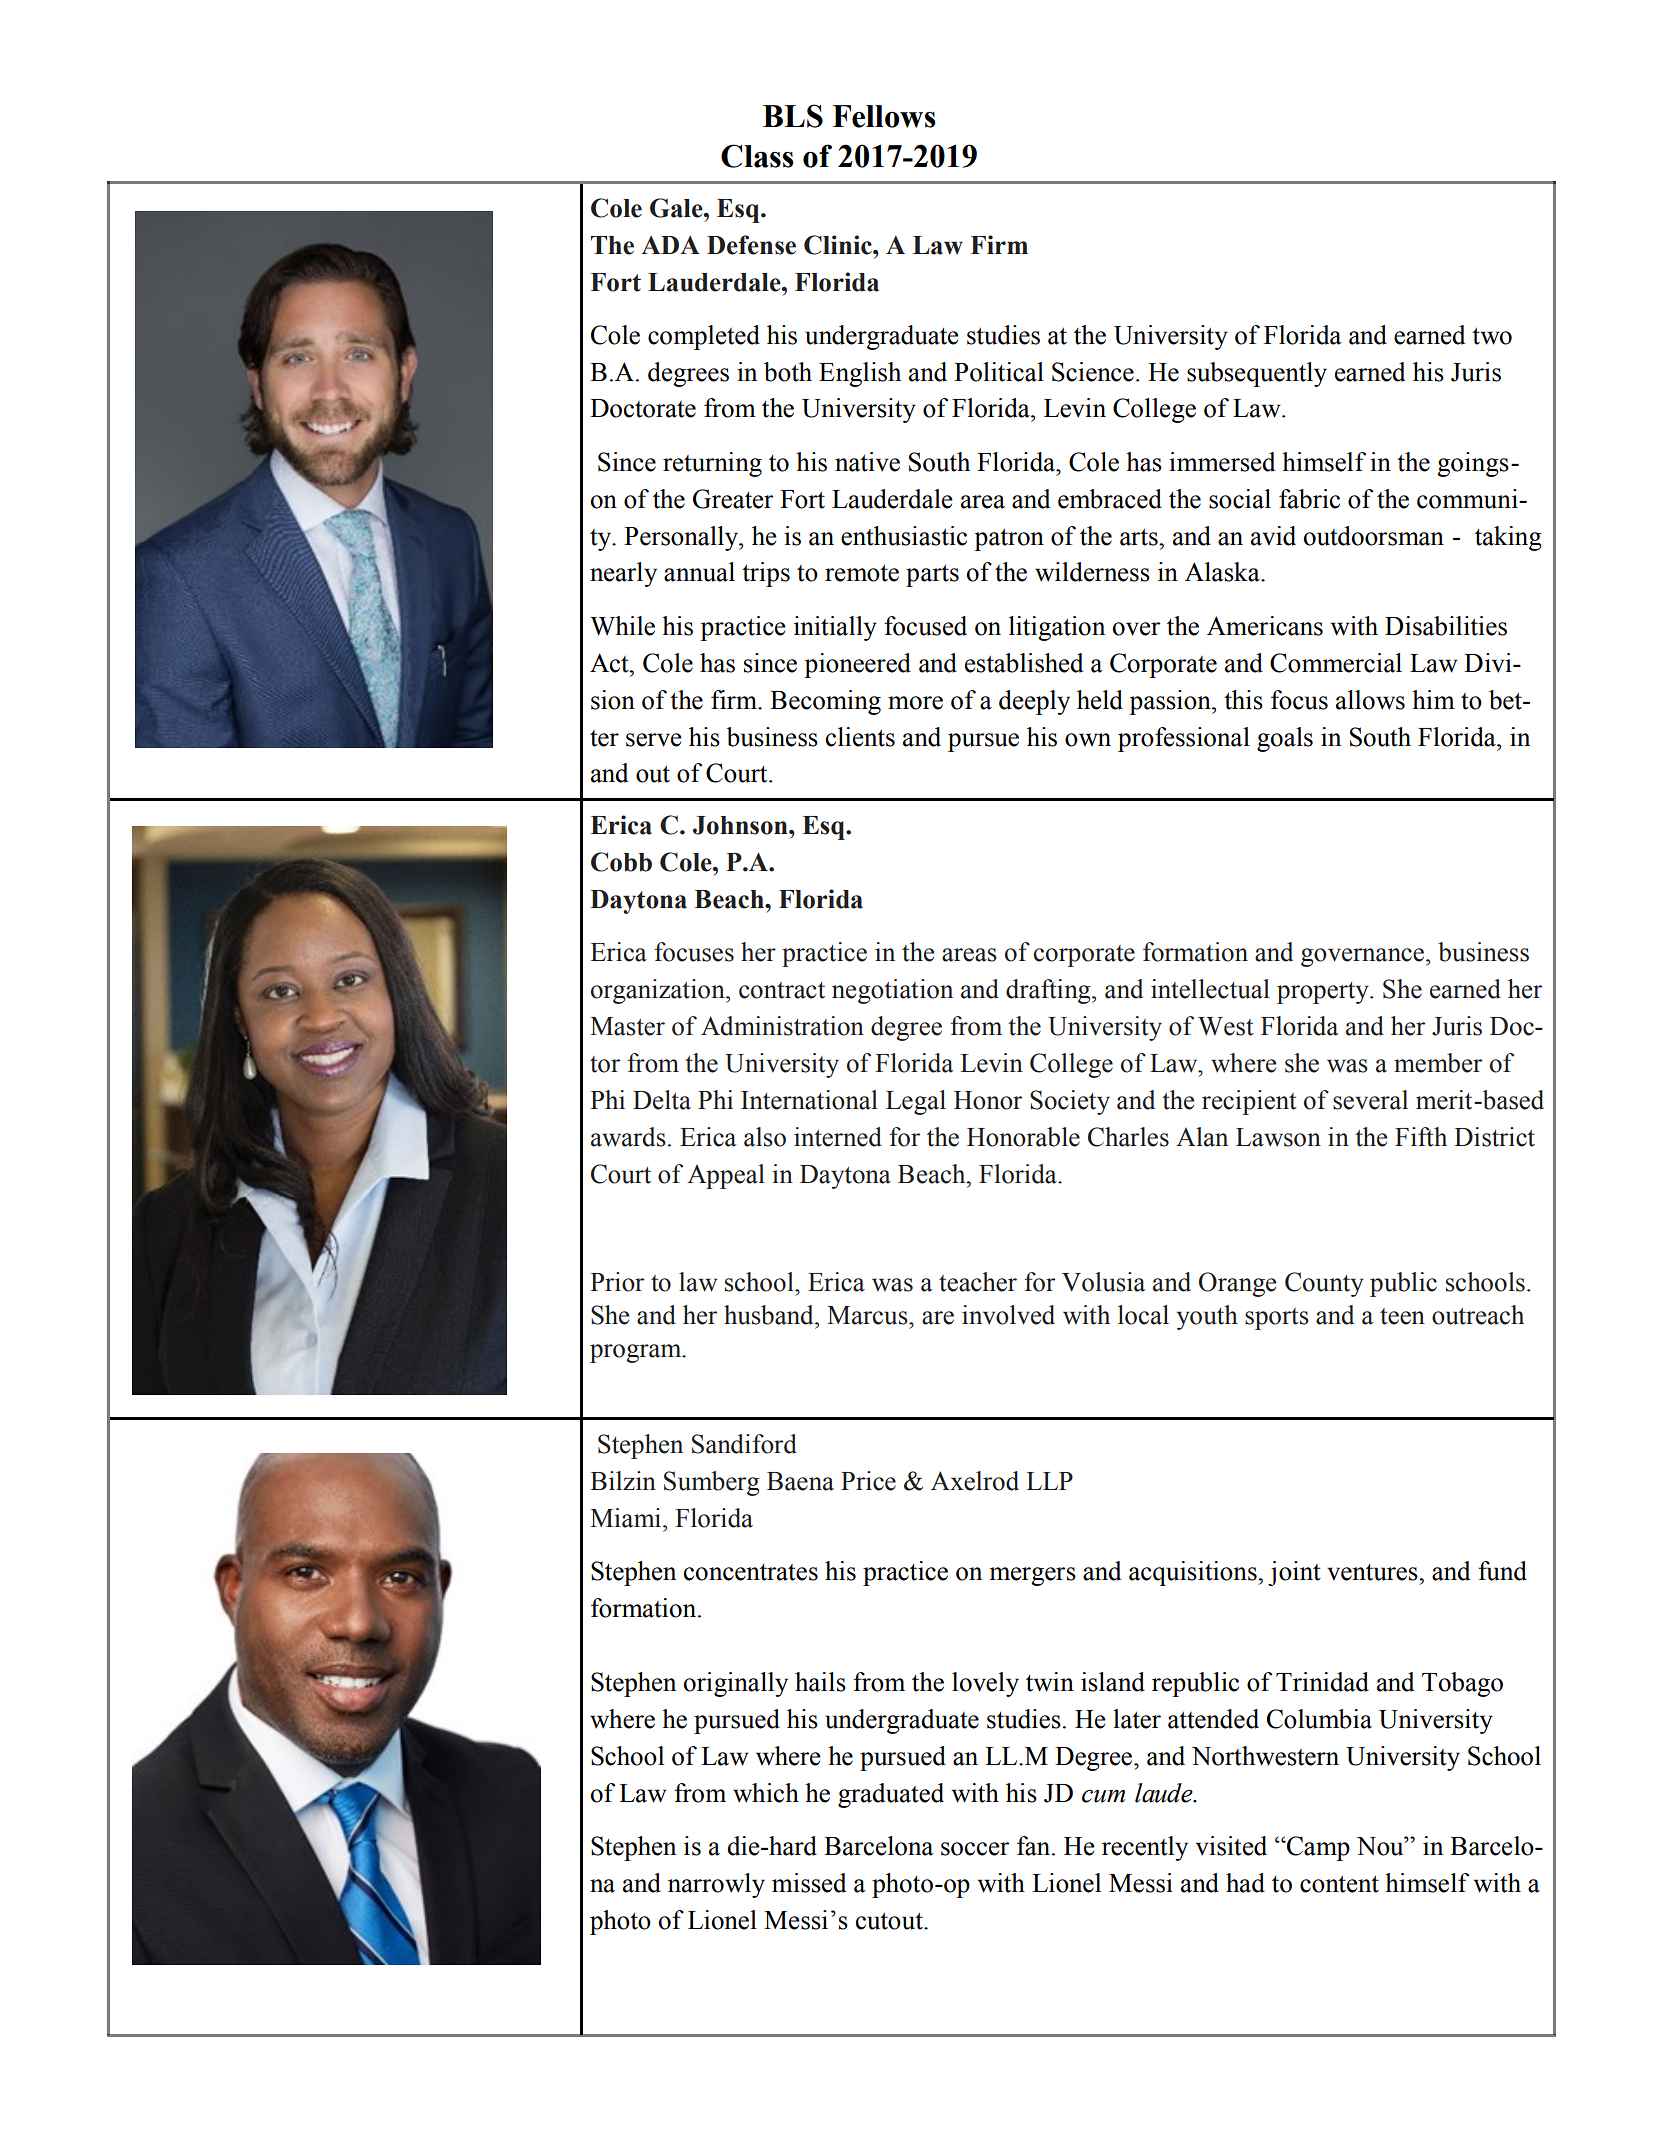 The height and width of the screenshot is (2139, 1653). I want to click on Becoming, so click(825, 702).
